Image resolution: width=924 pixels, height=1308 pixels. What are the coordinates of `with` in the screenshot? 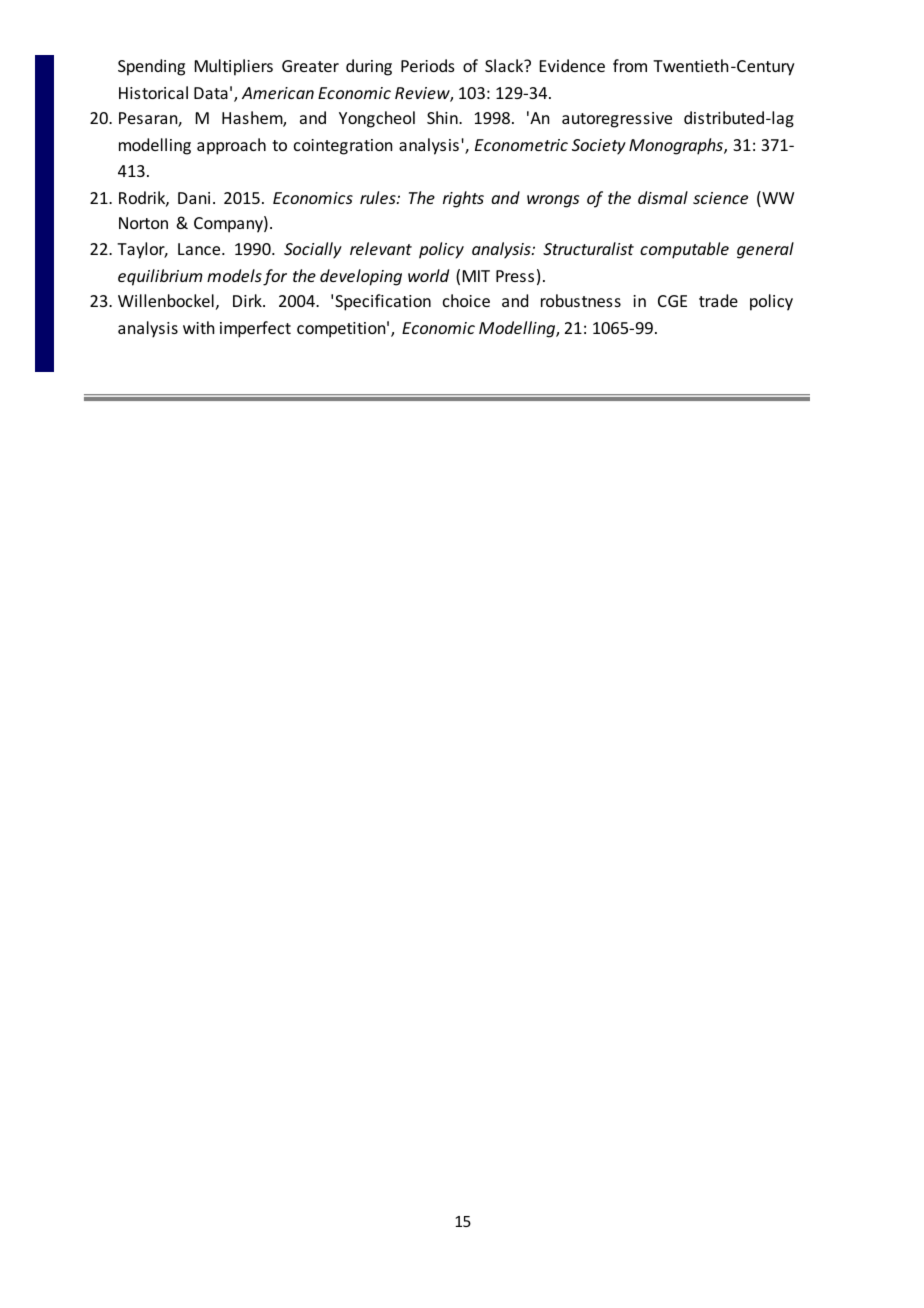 It's located at (198, 327).
